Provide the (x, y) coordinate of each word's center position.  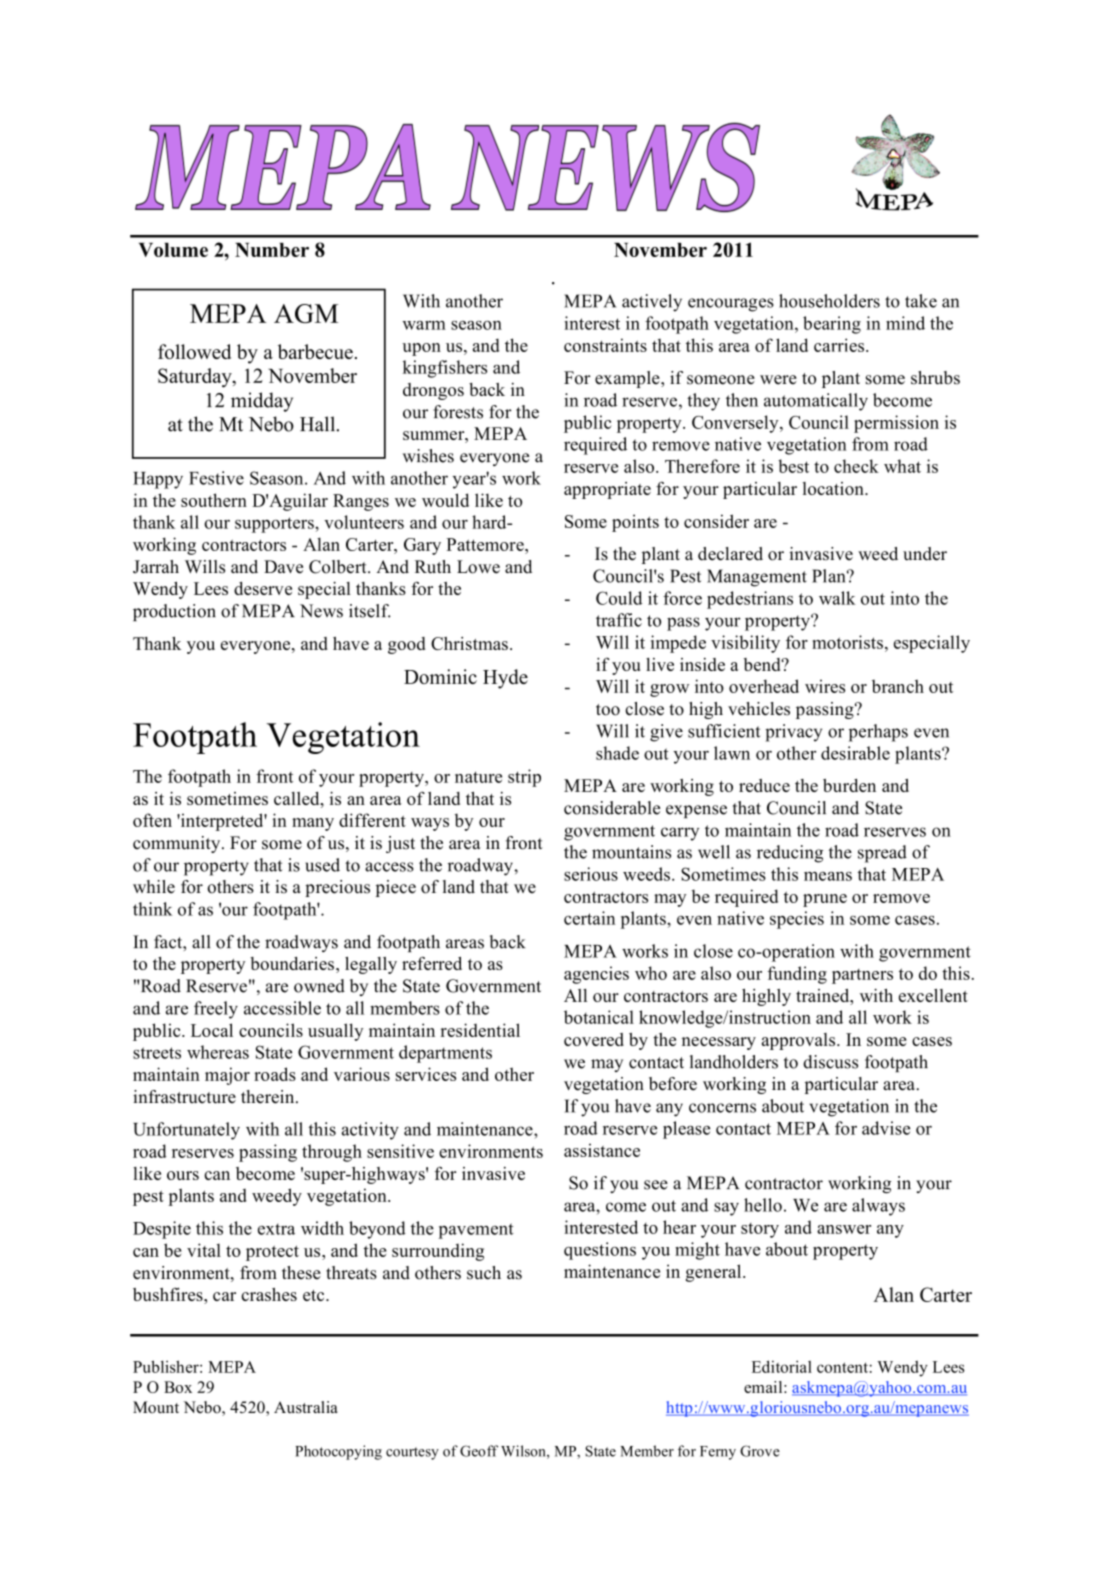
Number (272, 250)
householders (829, 301)
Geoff (479, 1451)
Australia (306, 1407)
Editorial (782, 1366)
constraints (605, 345)
